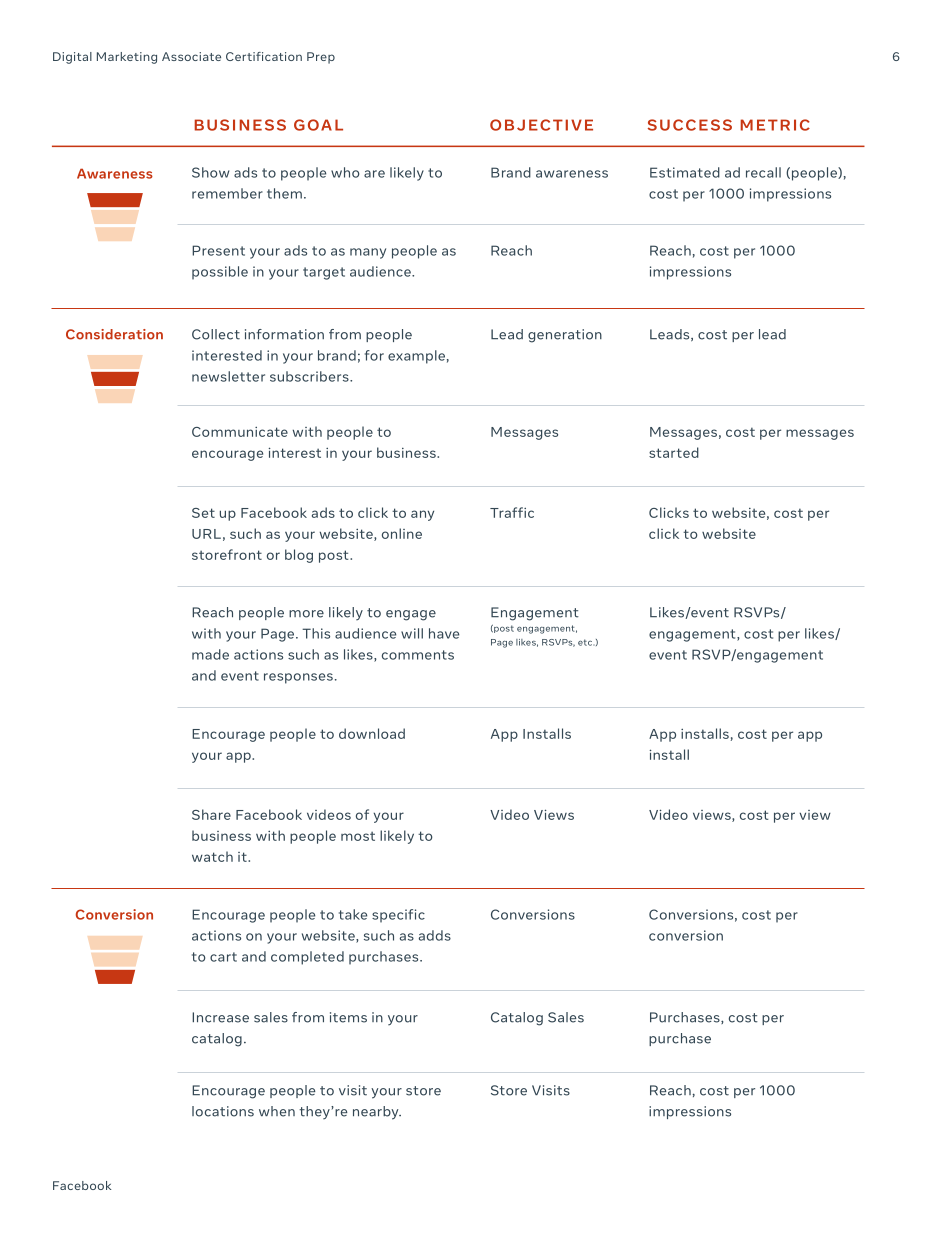 The image size is (952, 1233). I want to click on started, so click(674, 452).
